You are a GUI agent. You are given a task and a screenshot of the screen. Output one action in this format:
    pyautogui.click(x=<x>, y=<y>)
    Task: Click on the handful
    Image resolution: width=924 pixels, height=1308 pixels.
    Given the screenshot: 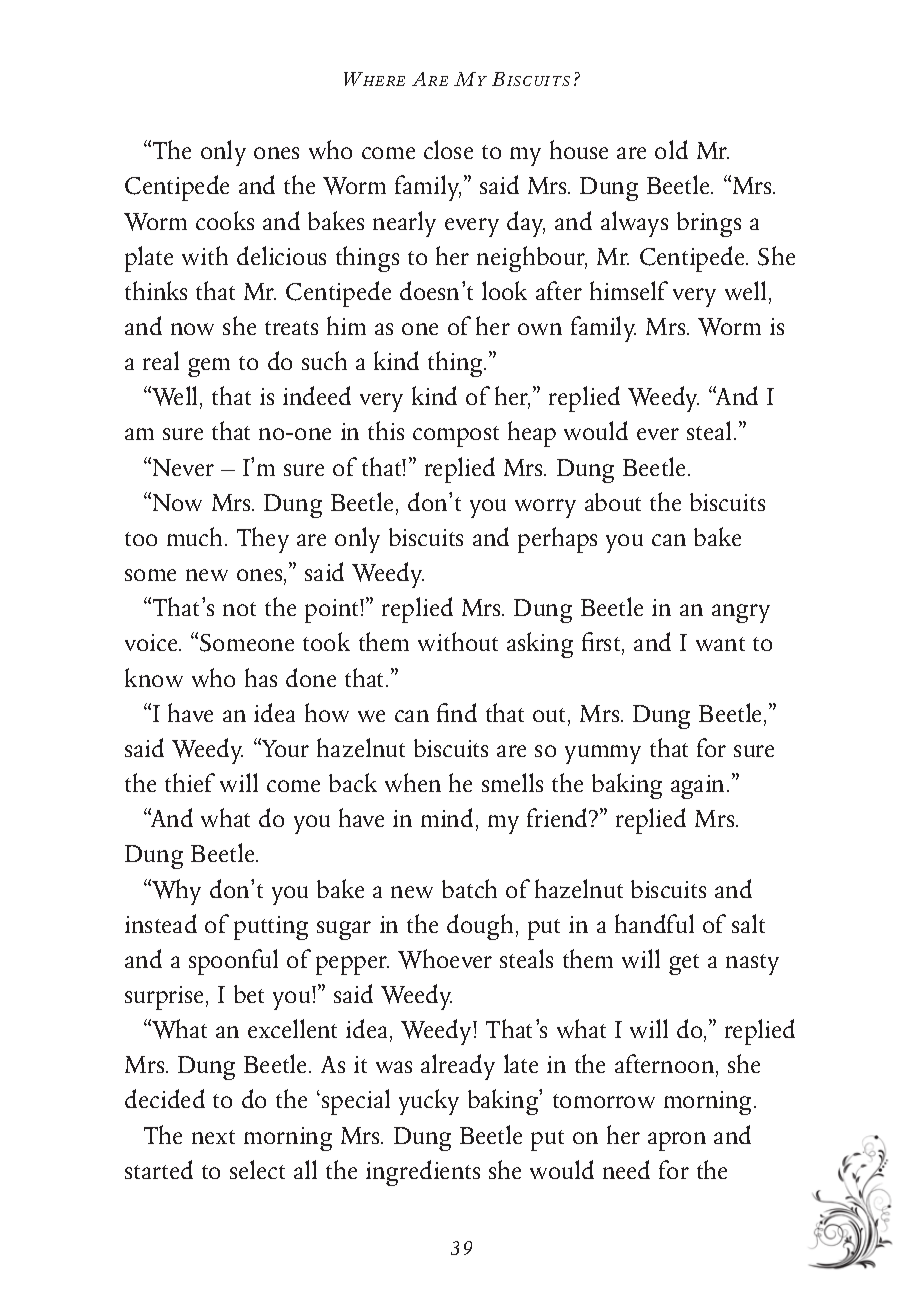 What is the action you would take?
    pyautogui.click(x=654, y=923)
